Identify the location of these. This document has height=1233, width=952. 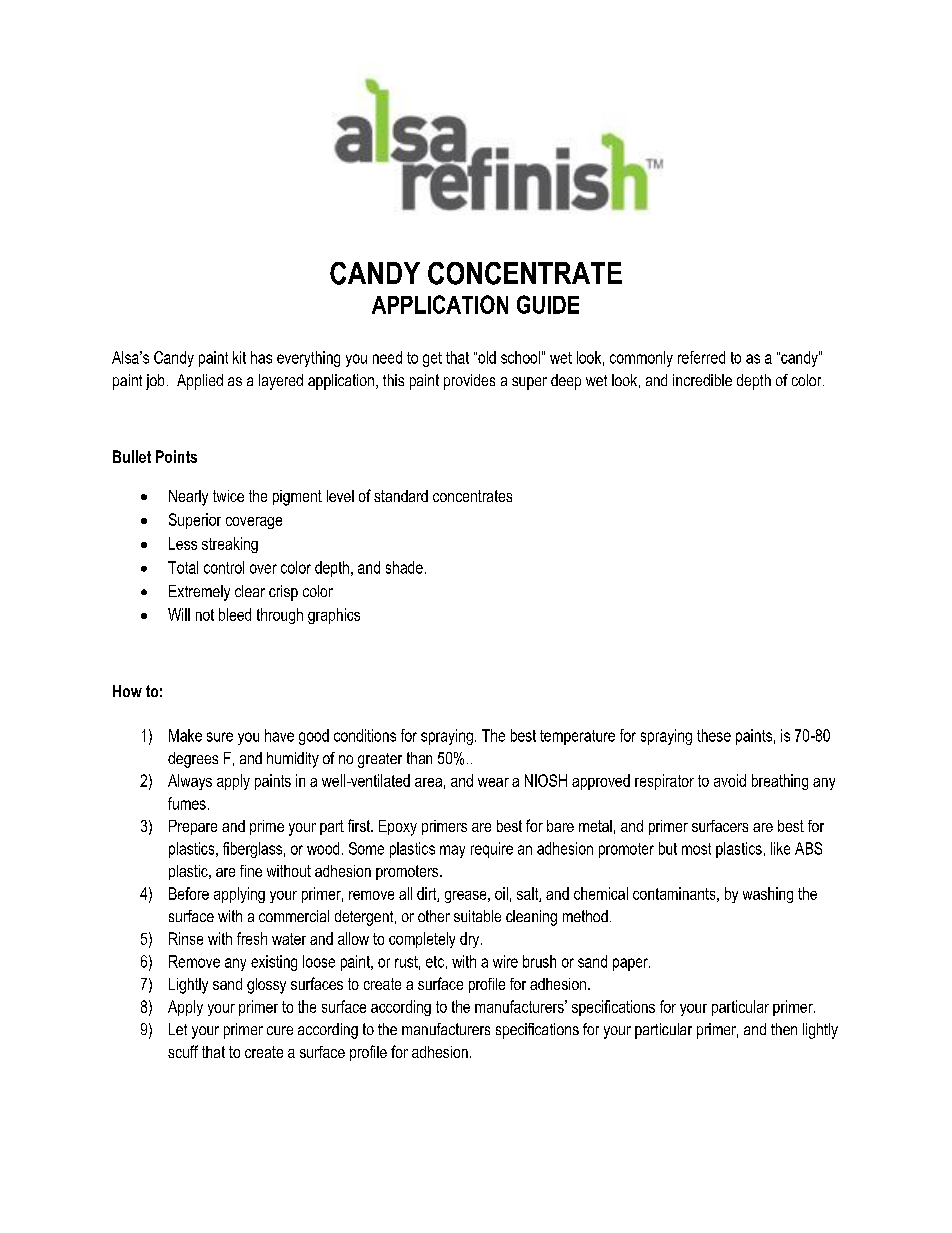
(714, 735).
